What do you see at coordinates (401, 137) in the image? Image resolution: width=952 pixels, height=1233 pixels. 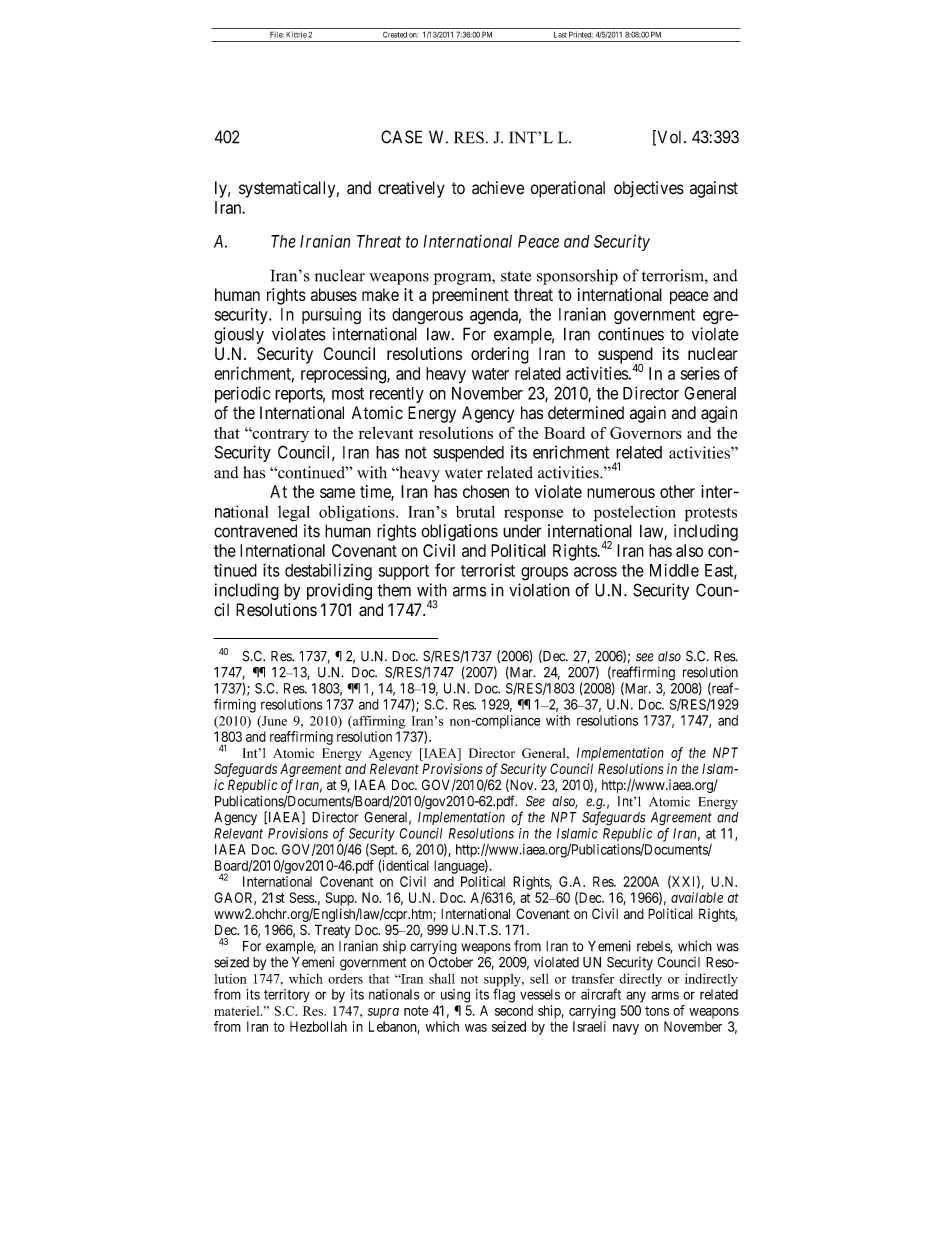 I see `CASE` at bounding box center [401, 137].
